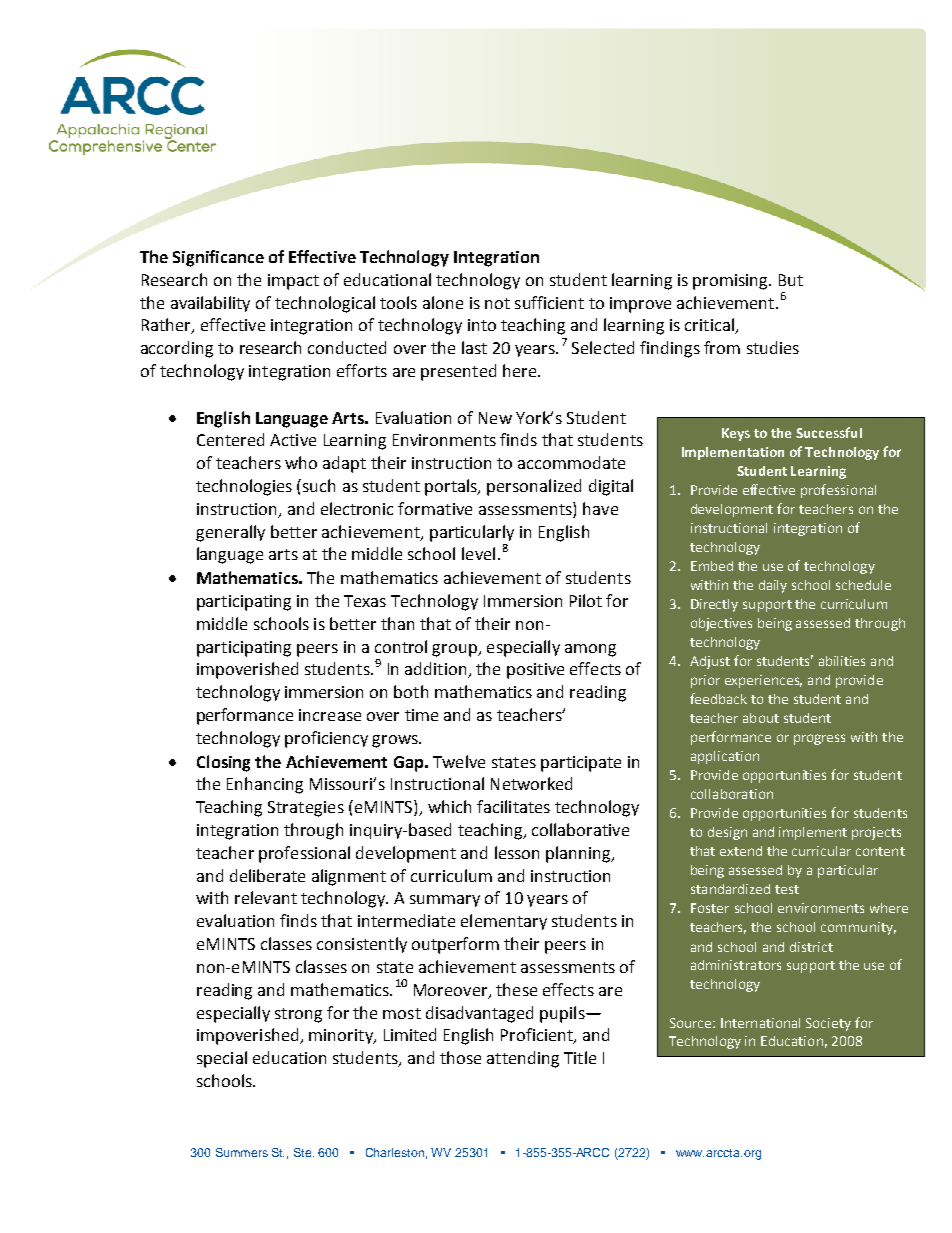  Describe the element at coordinates (791, 280) in the image. I see `But` at that location.
